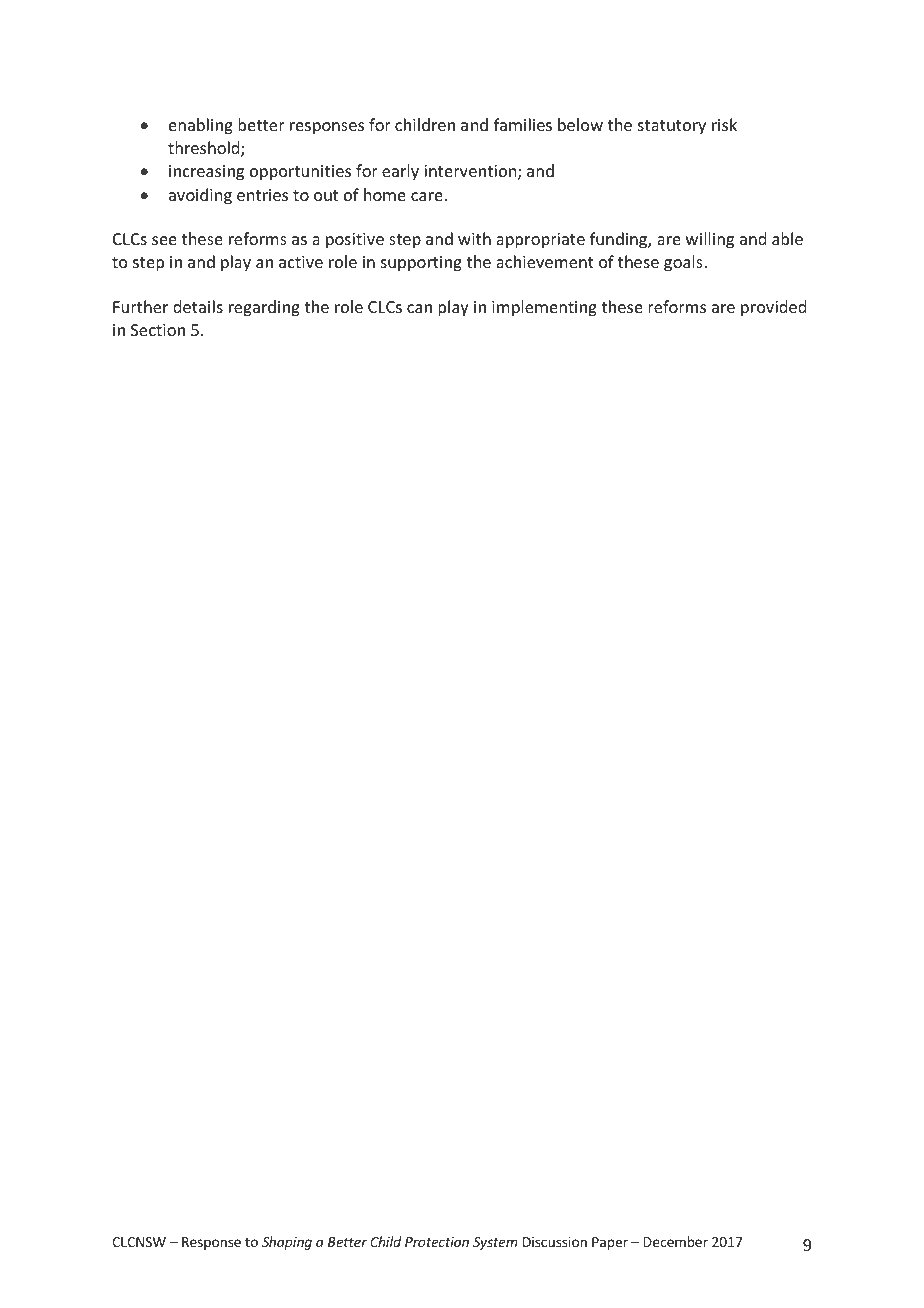 This screenshot has width=924, height=1308. Describe the element at coordinates (205, 149) in the screenshot. I see `threshold` at that location.
